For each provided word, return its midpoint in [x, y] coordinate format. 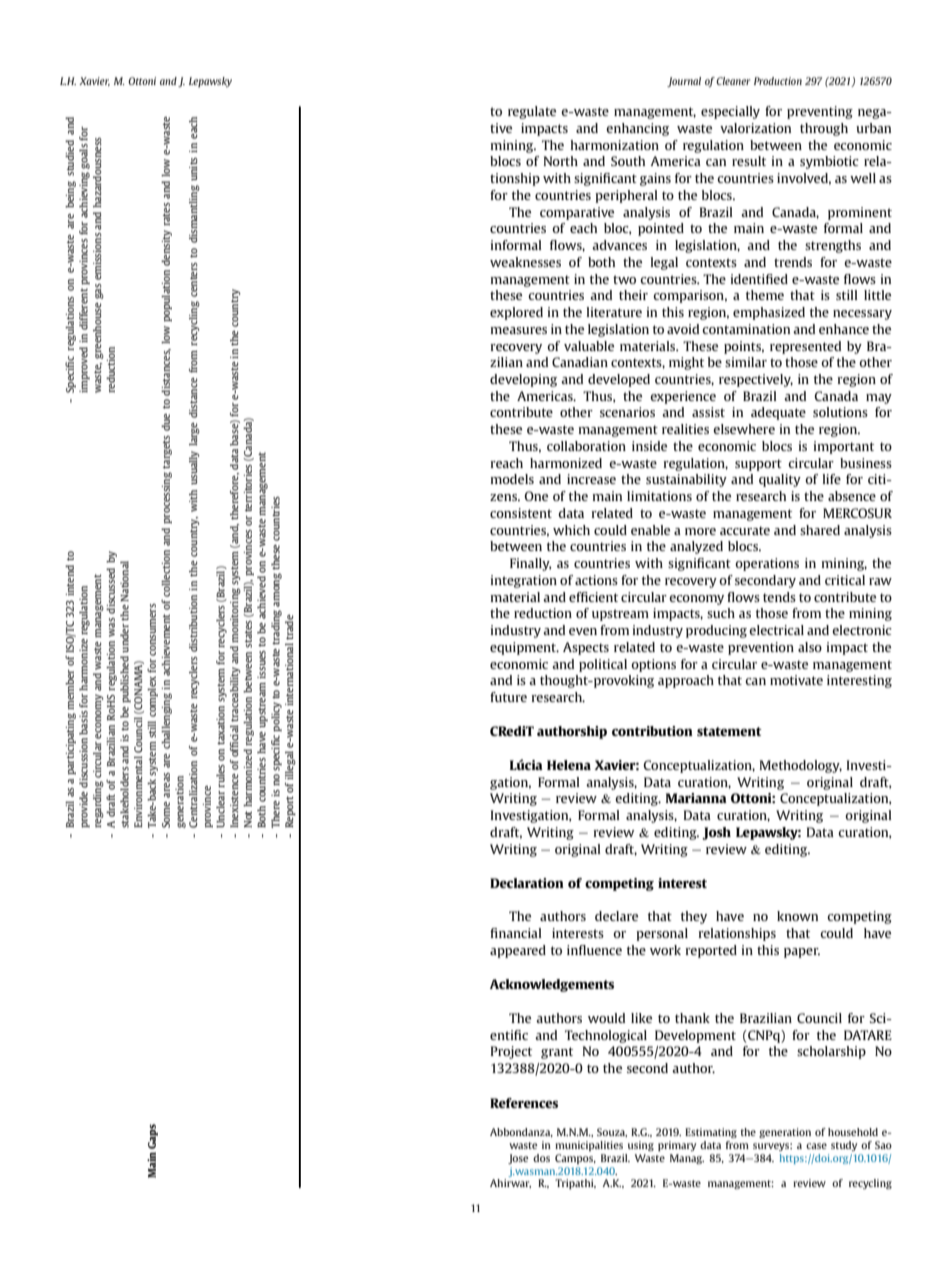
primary [677, 1146]
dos [541, 1158]
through [824, 129]
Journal [684, 82]
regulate [532, 112]
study [844, 1146]
